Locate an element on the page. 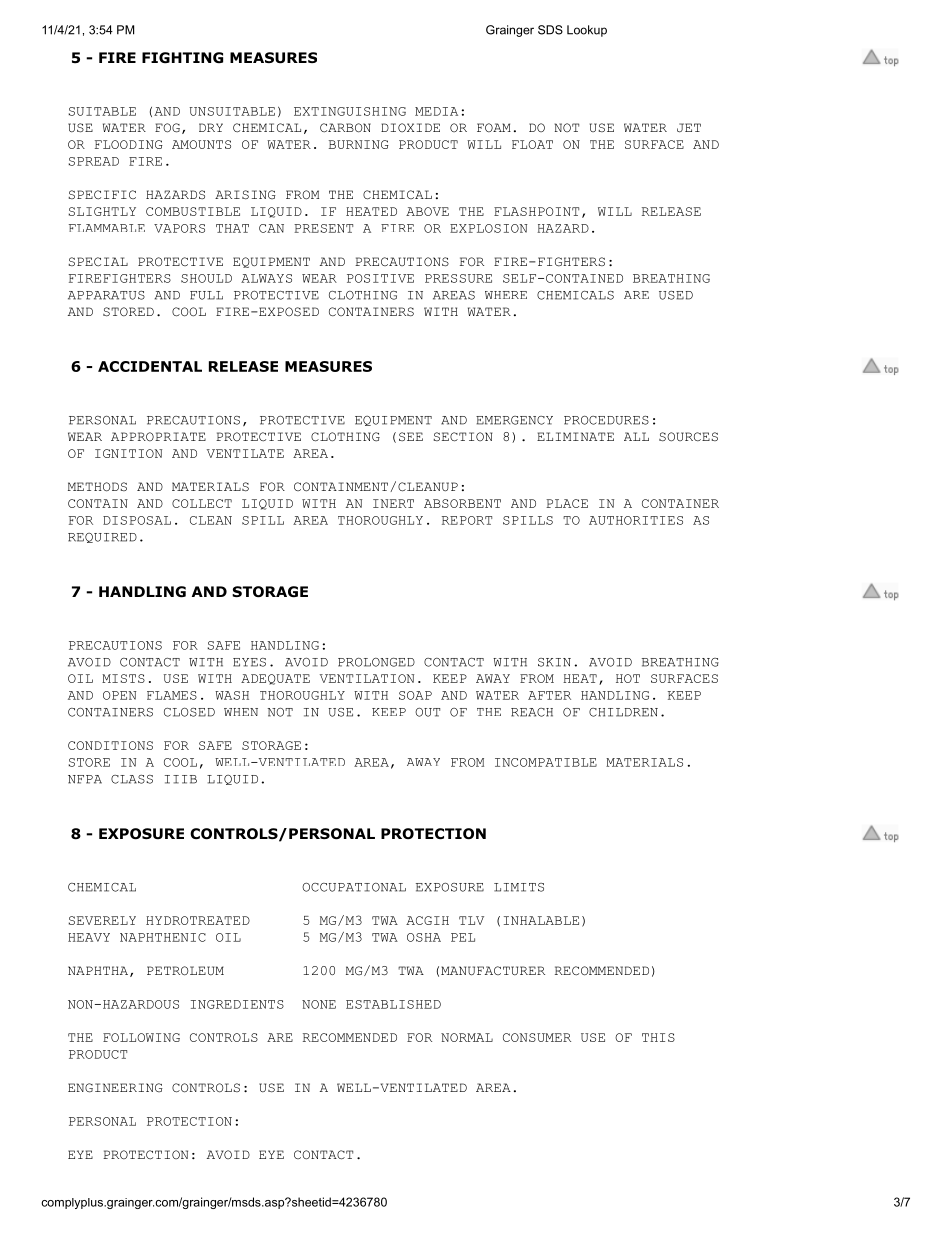 This document has width=952, height=1233. AUTHORITIES is located at coordinates (636, 520).
